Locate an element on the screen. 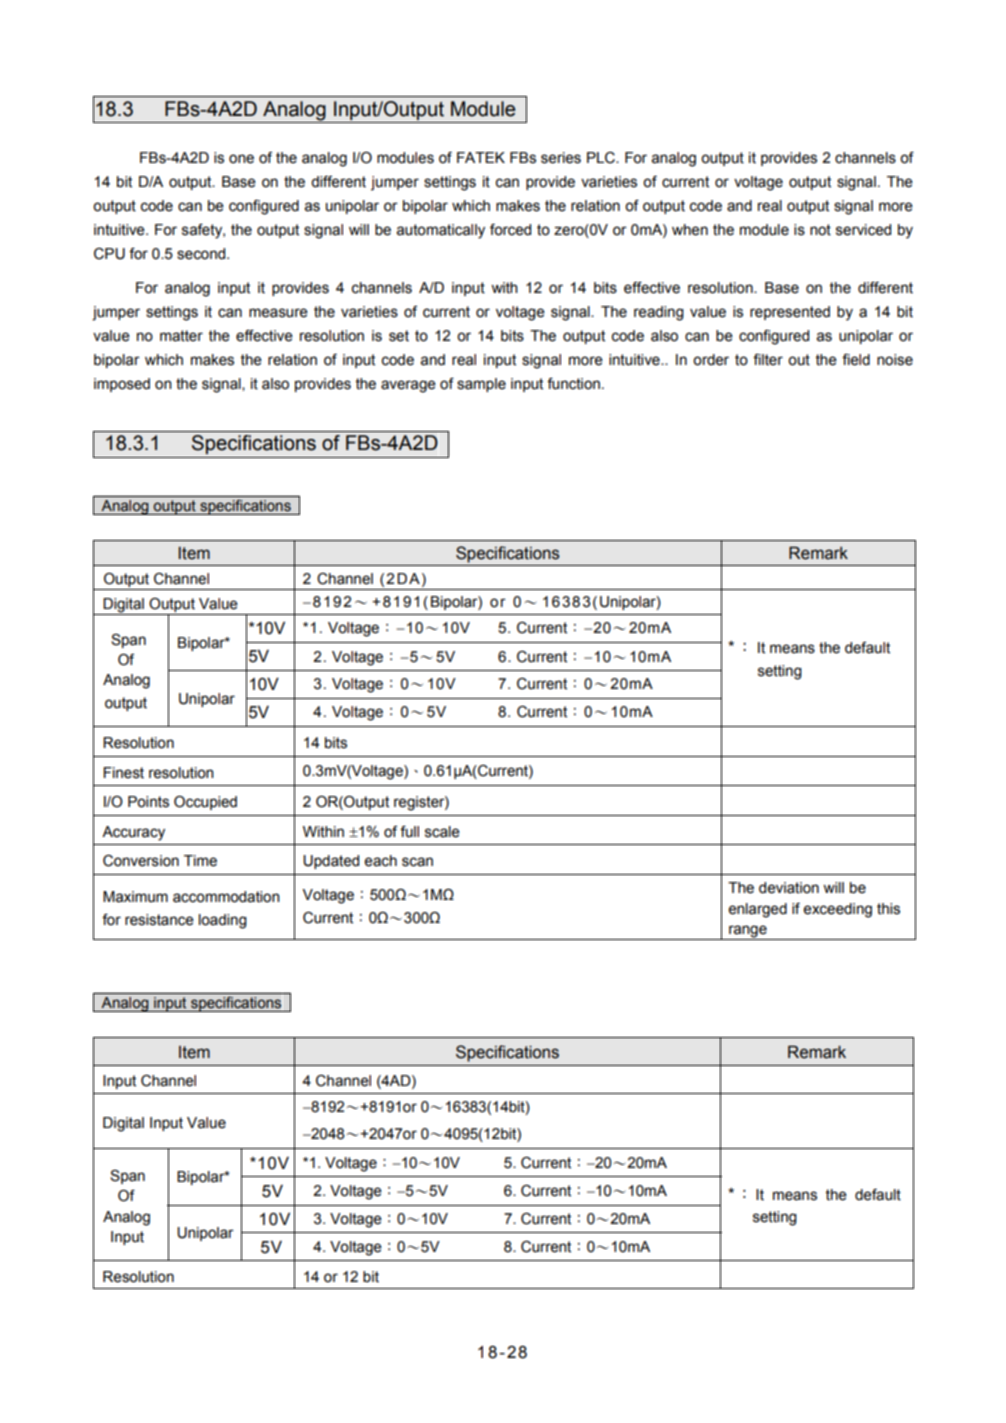 Image resolution: width=1006 pixels, height=1423 pixels. loading is located at coordinates (223, 921).
